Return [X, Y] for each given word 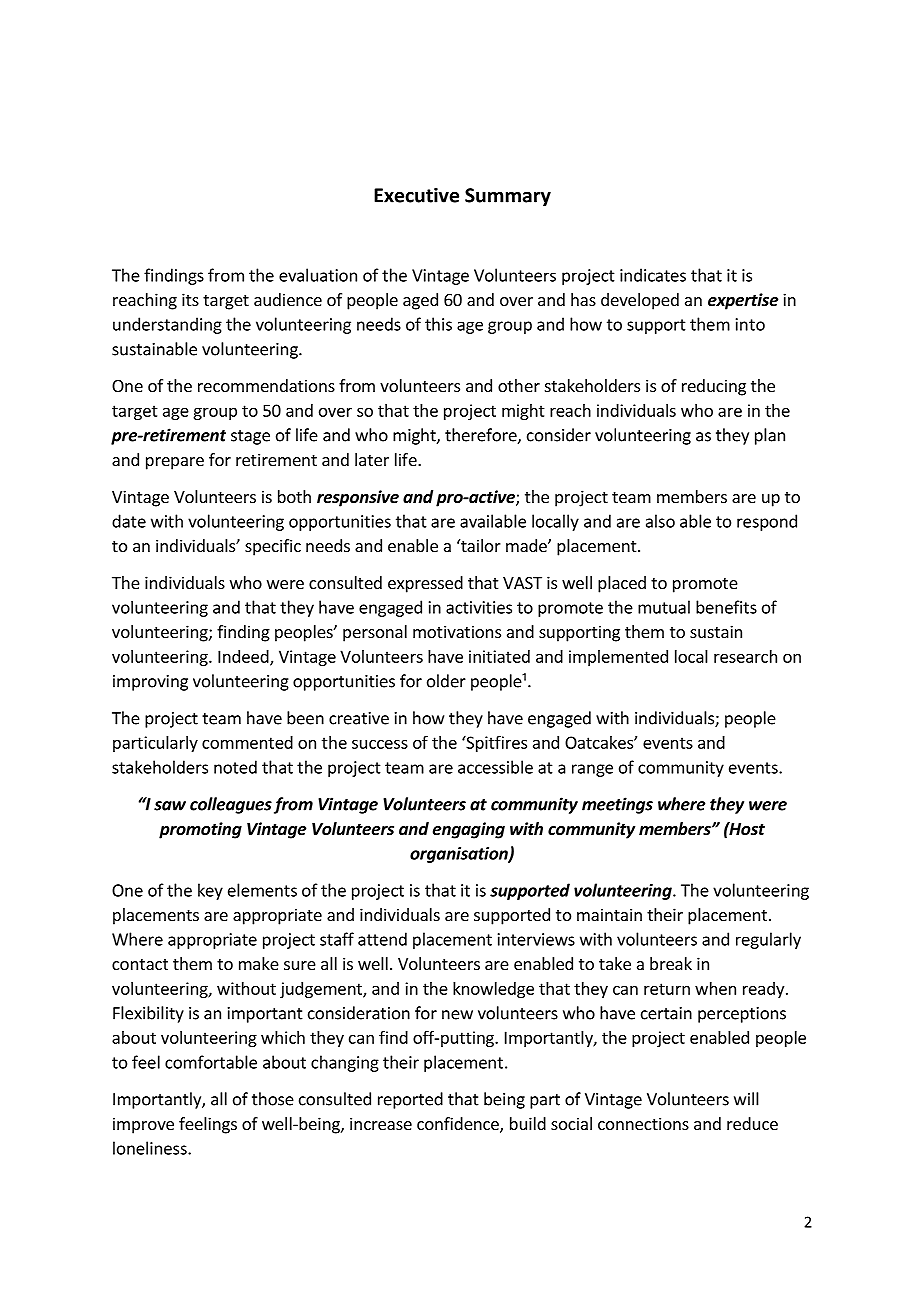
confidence [459, 1125]
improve [143, 1125]
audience [288, 299]
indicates [653, 275]
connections [643, 1123]
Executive [416, 195]
